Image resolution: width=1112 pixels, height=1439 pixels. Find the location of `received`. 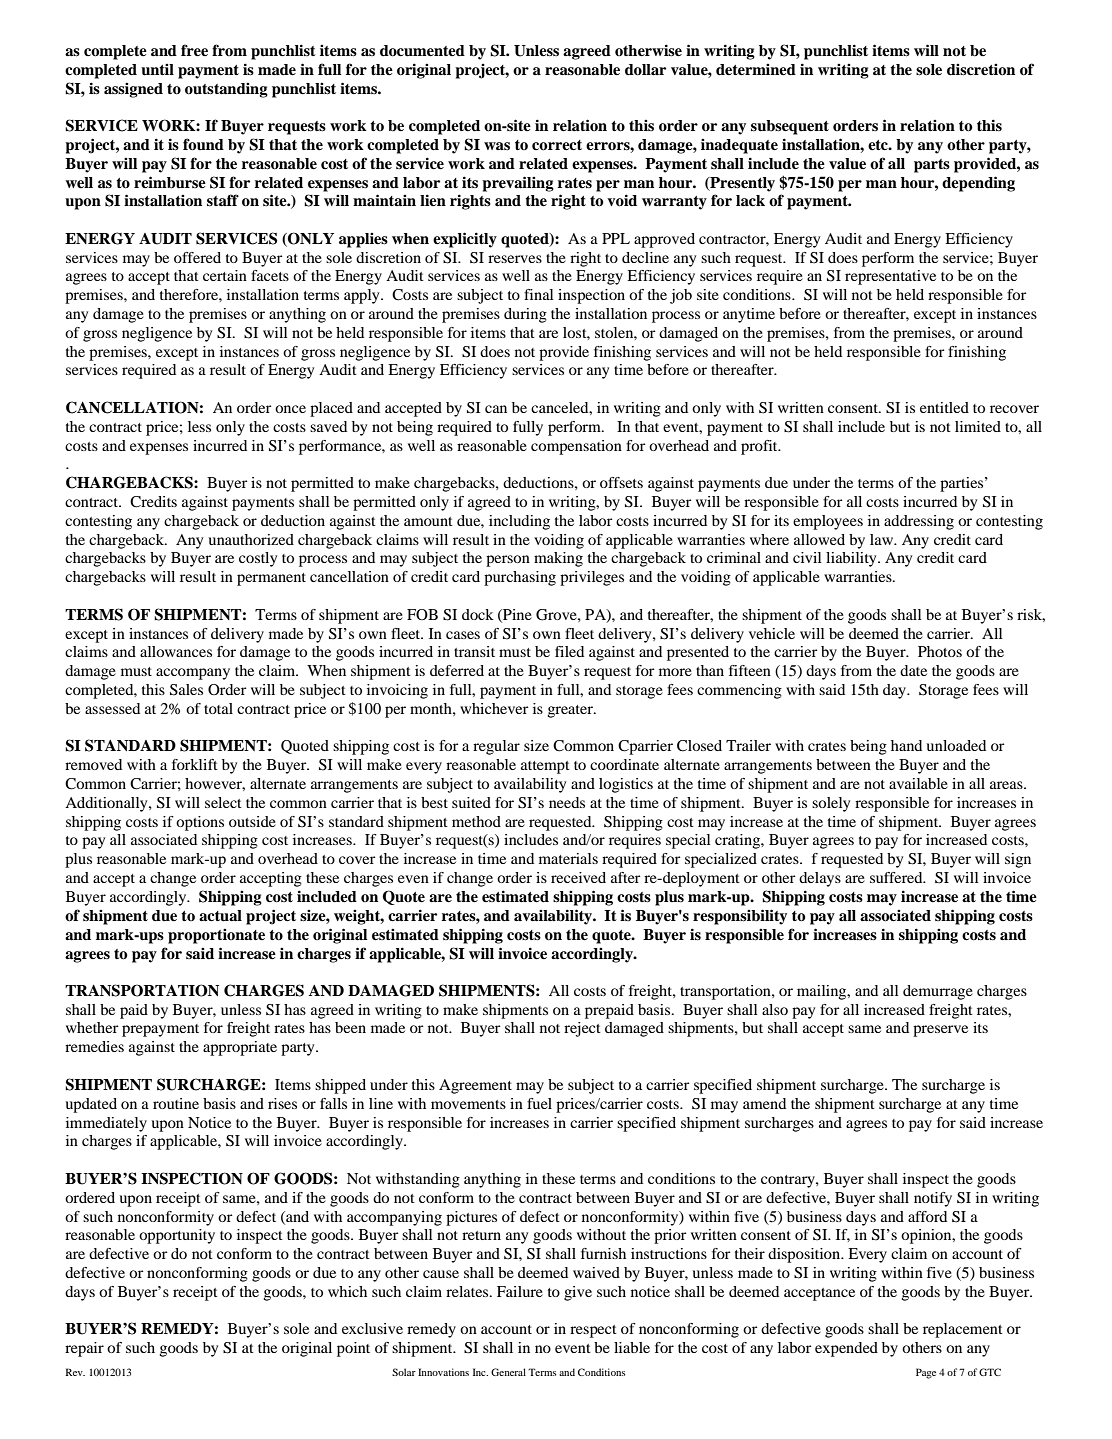

received is located at coordinates (578, 877).
